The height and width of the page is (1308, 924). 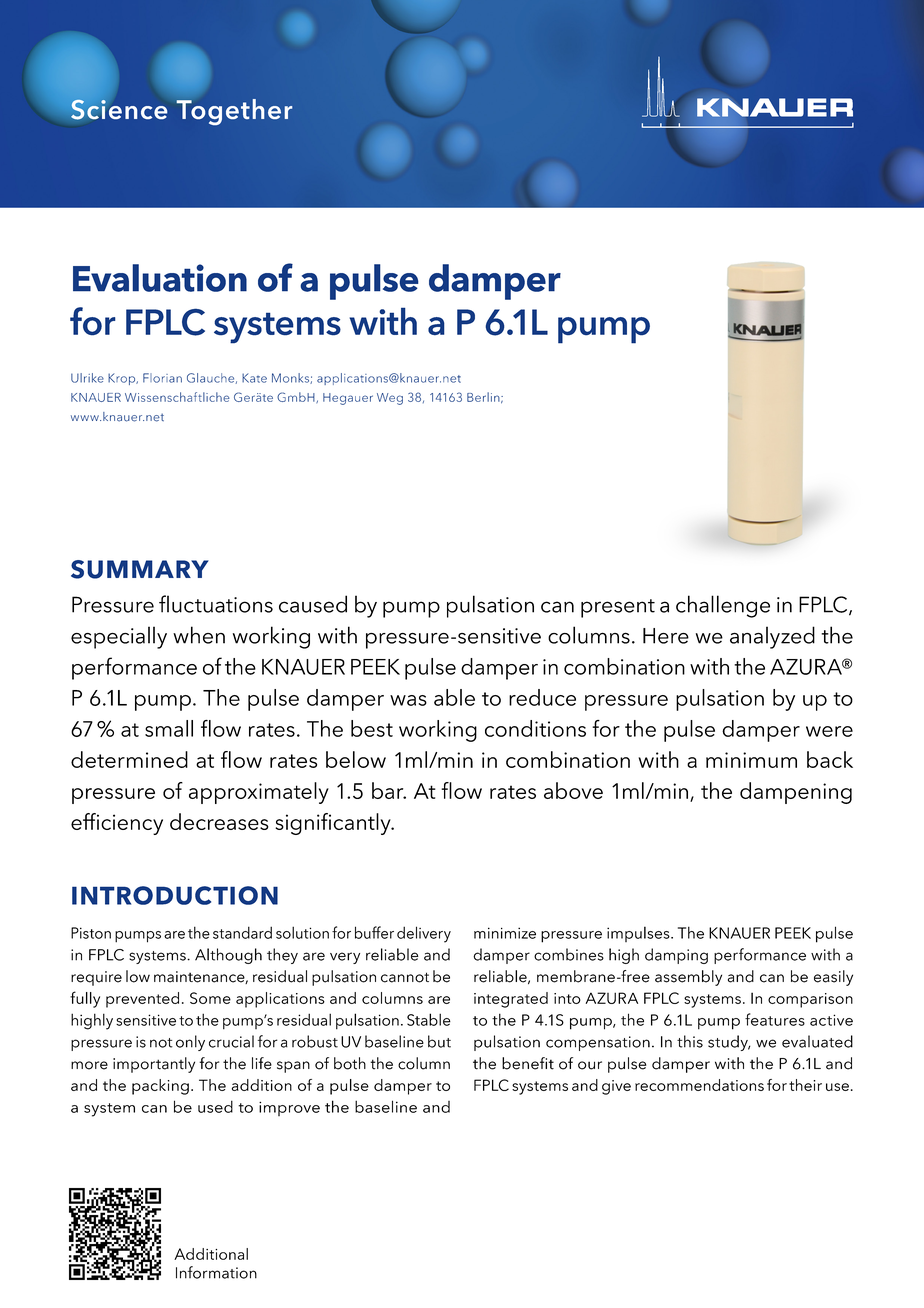 What do you see at coordinates (291, 378) in the page?
I see `Monks` at bounding box center [291, 378].
